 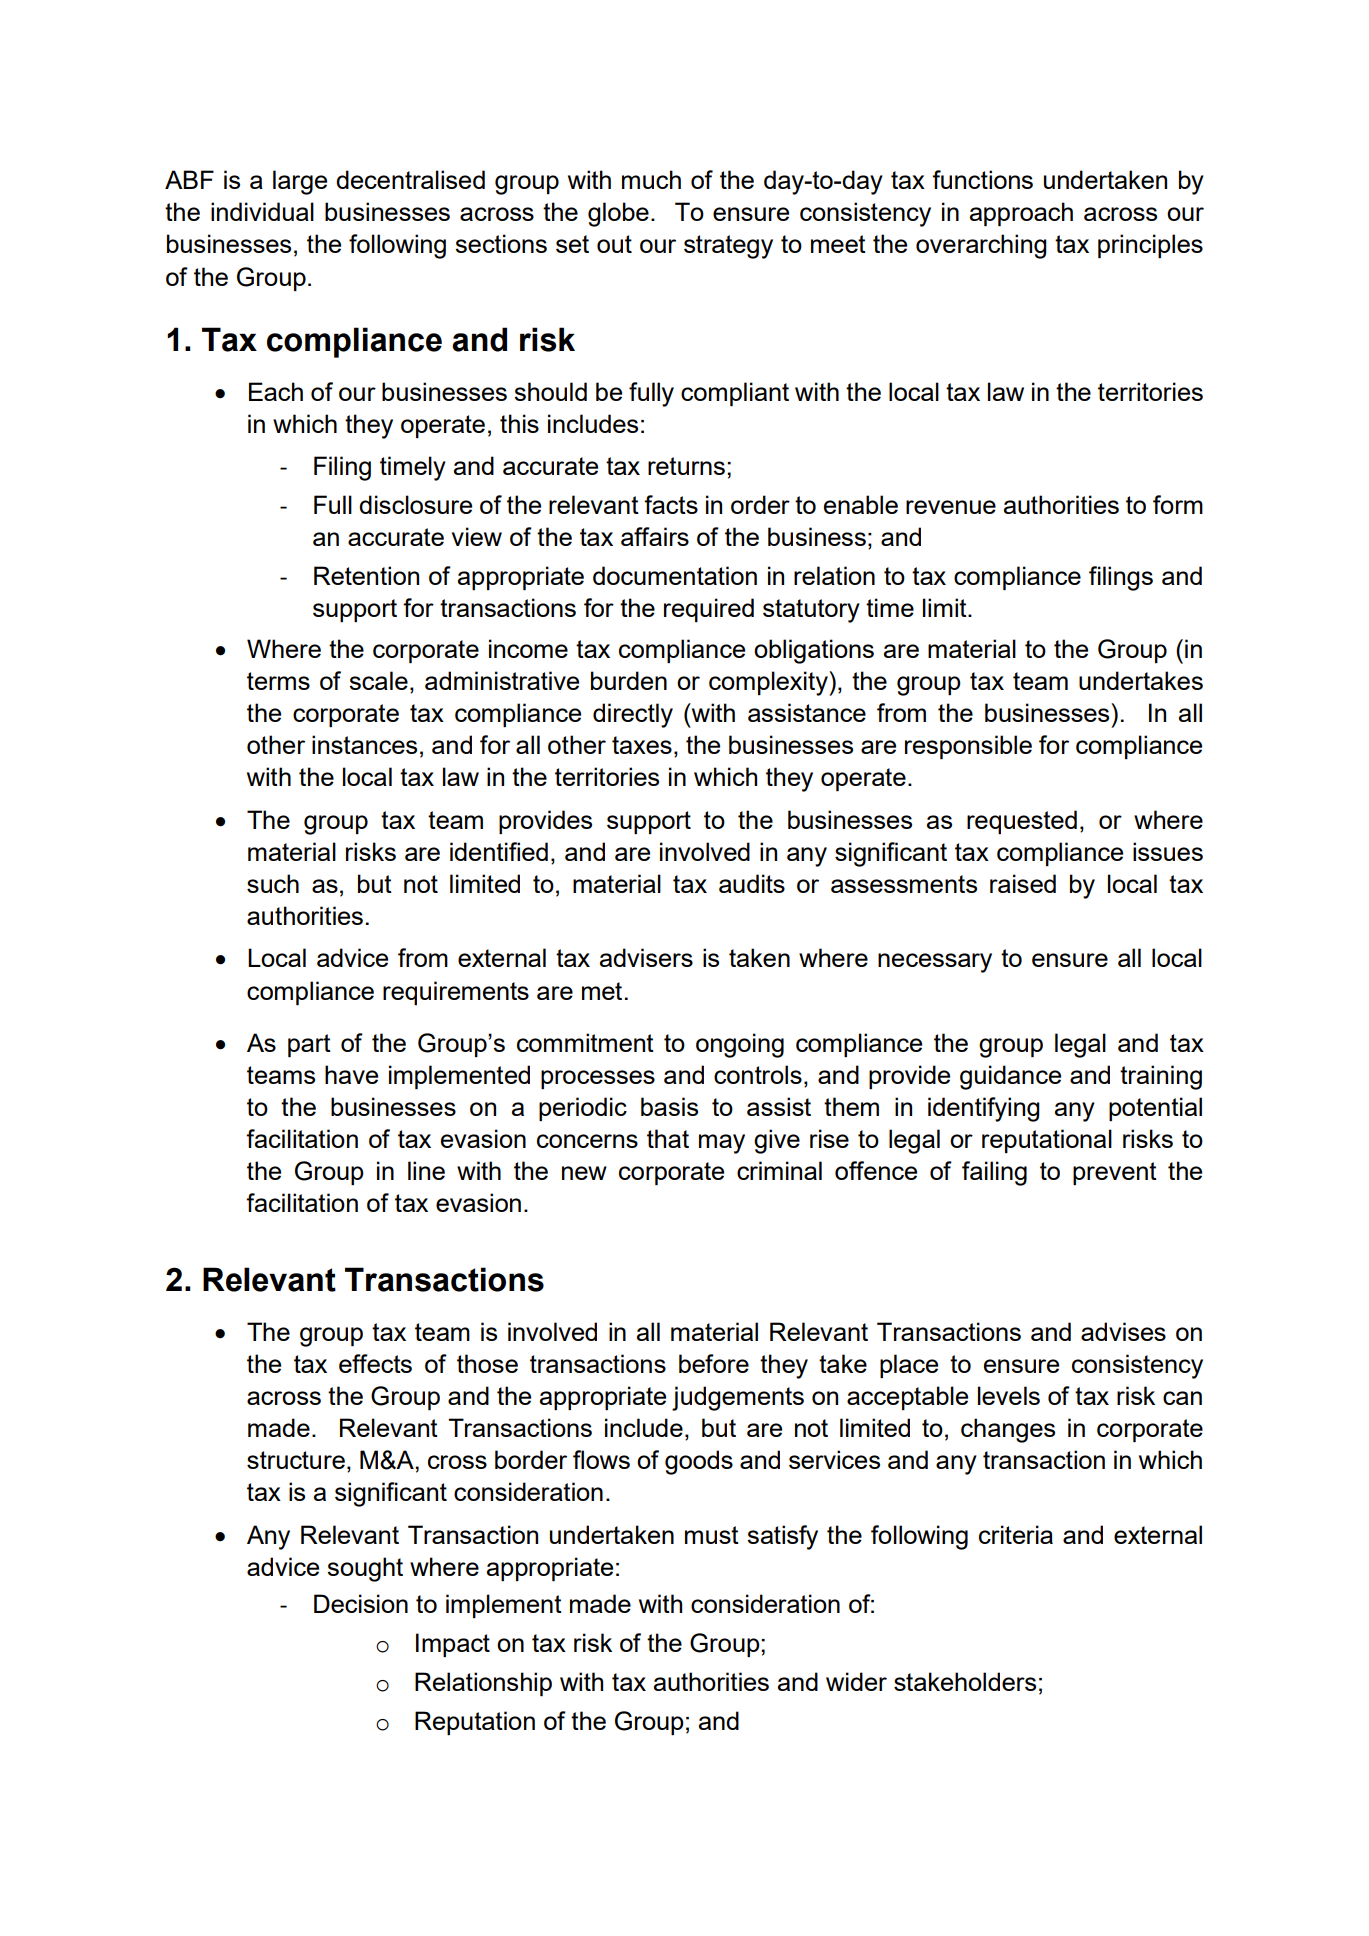 I want to click on advisers, so click(x=646, y=957).
